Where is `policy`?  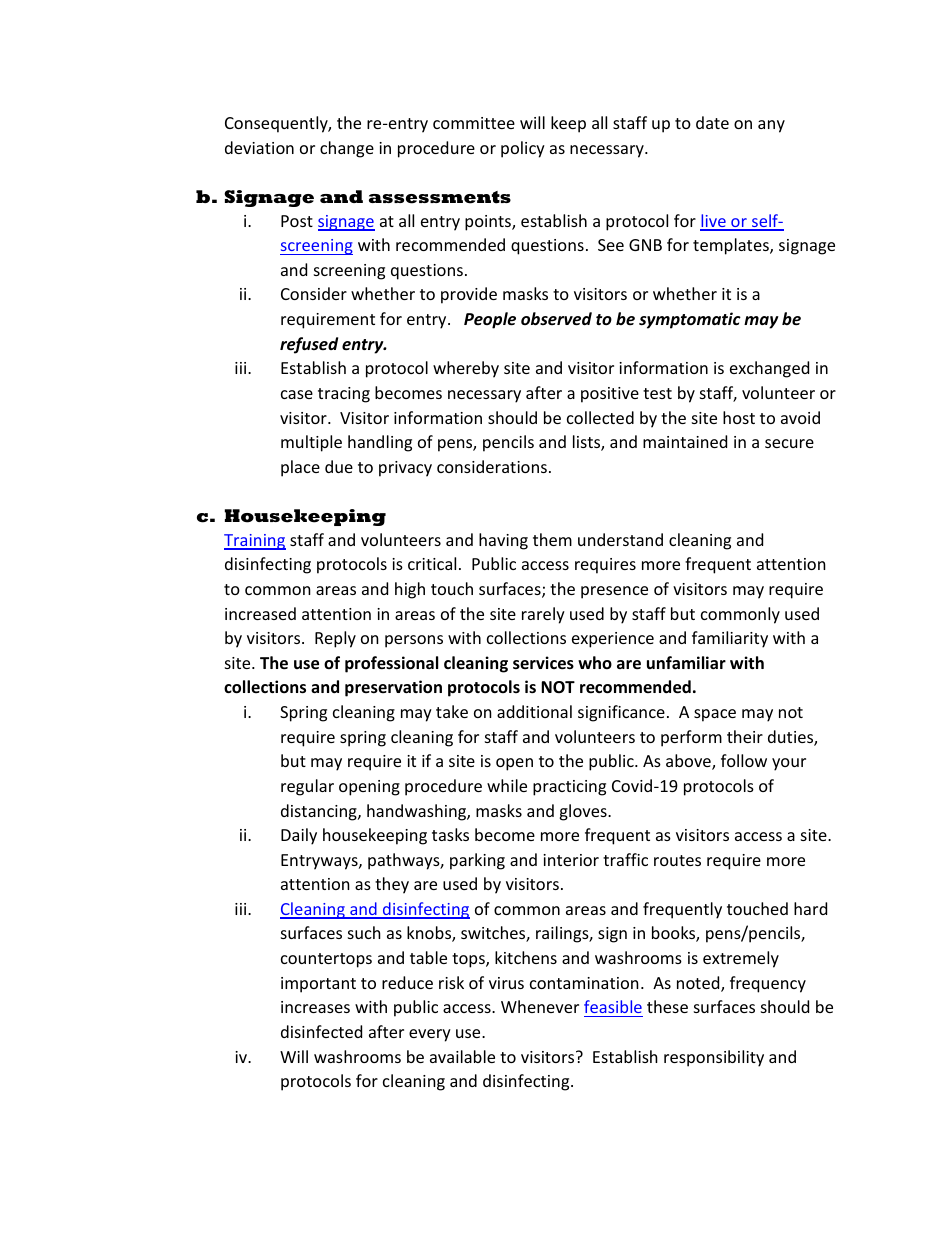 policy is located at coordinates (523, 149).
